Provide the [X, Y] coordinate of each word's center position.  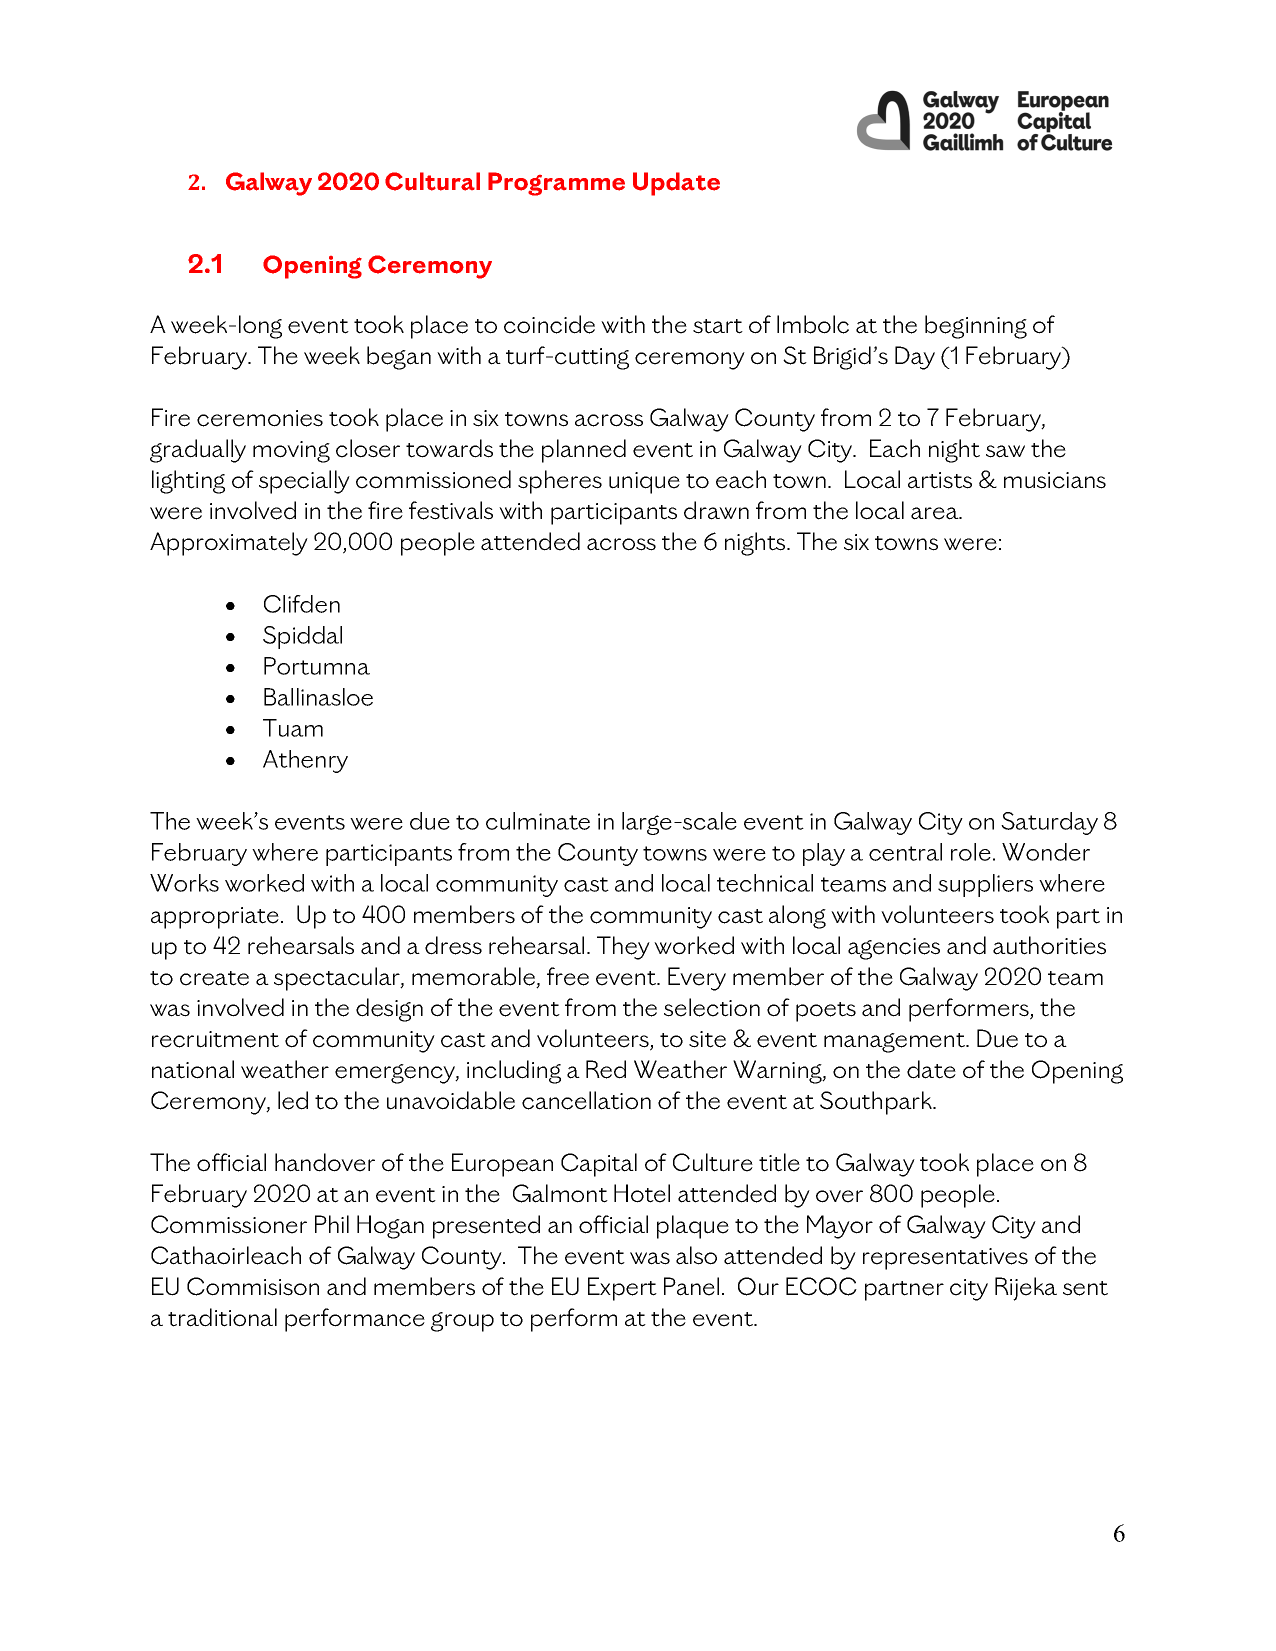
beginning [976, 327]
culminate [538, 821]
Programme [556, 184]
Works [184, 883]
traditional [222, 1317]
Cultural [432, 181]
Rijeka [1026, 1289]
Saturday [1049, 823]
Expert [622, 1289]
